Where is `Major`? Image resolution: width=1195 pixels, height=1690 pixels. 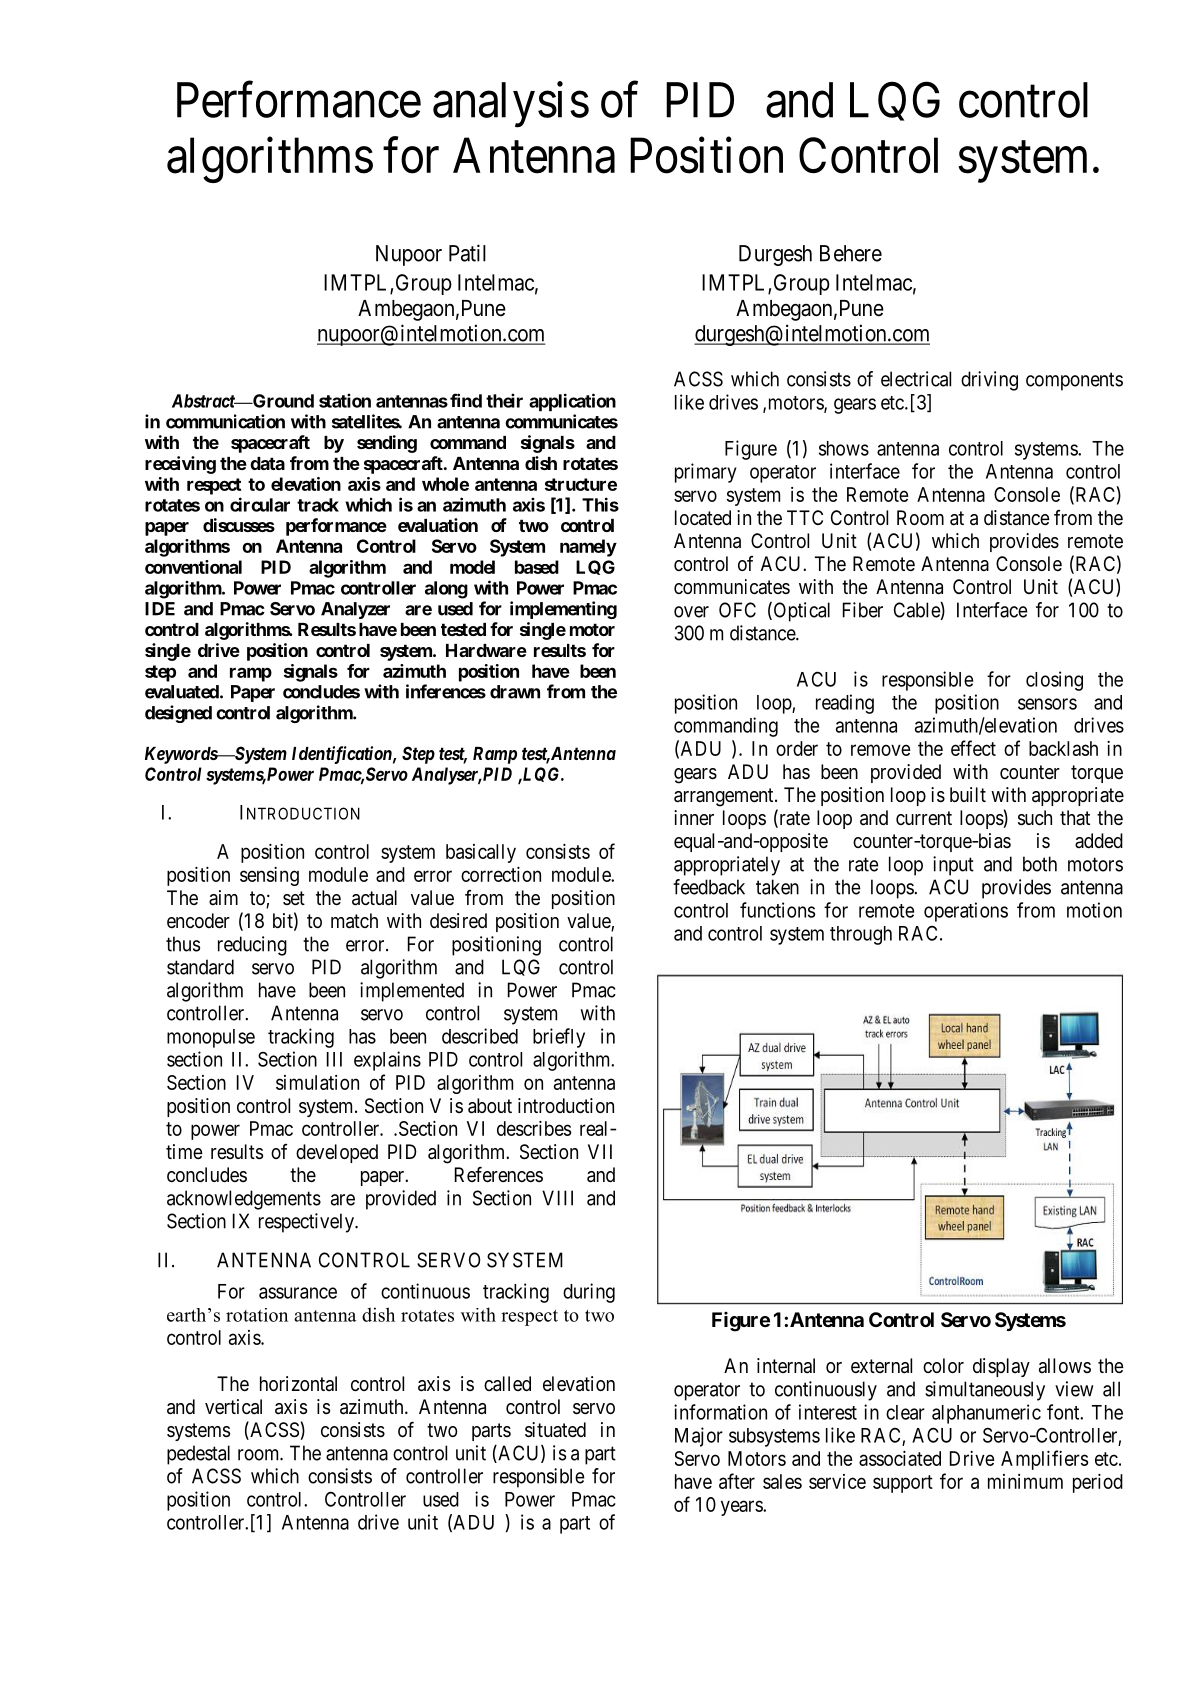
Major is located at coordinates (699, 1437).
